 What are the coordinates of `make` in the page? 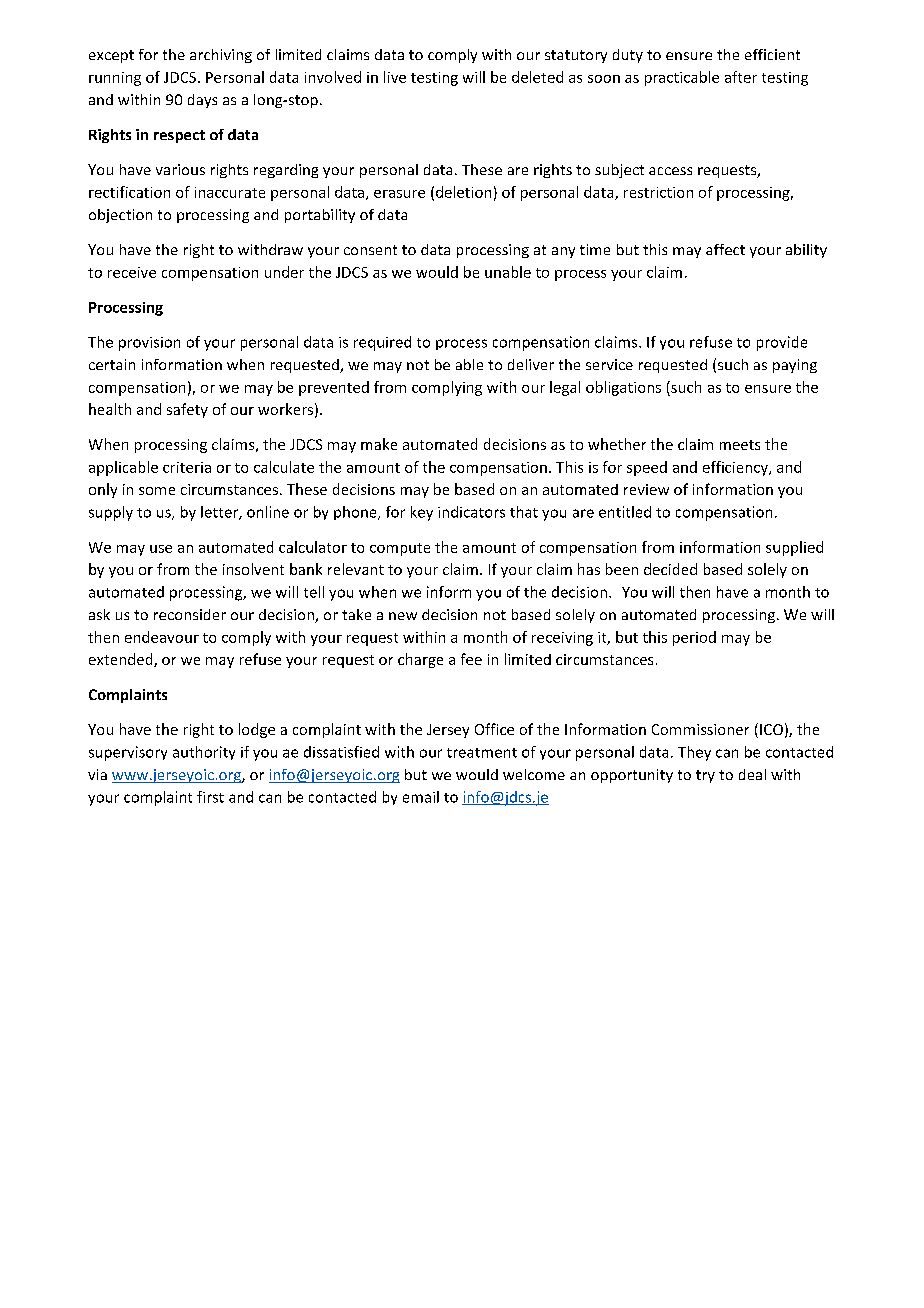 It's located at (379, 444).
